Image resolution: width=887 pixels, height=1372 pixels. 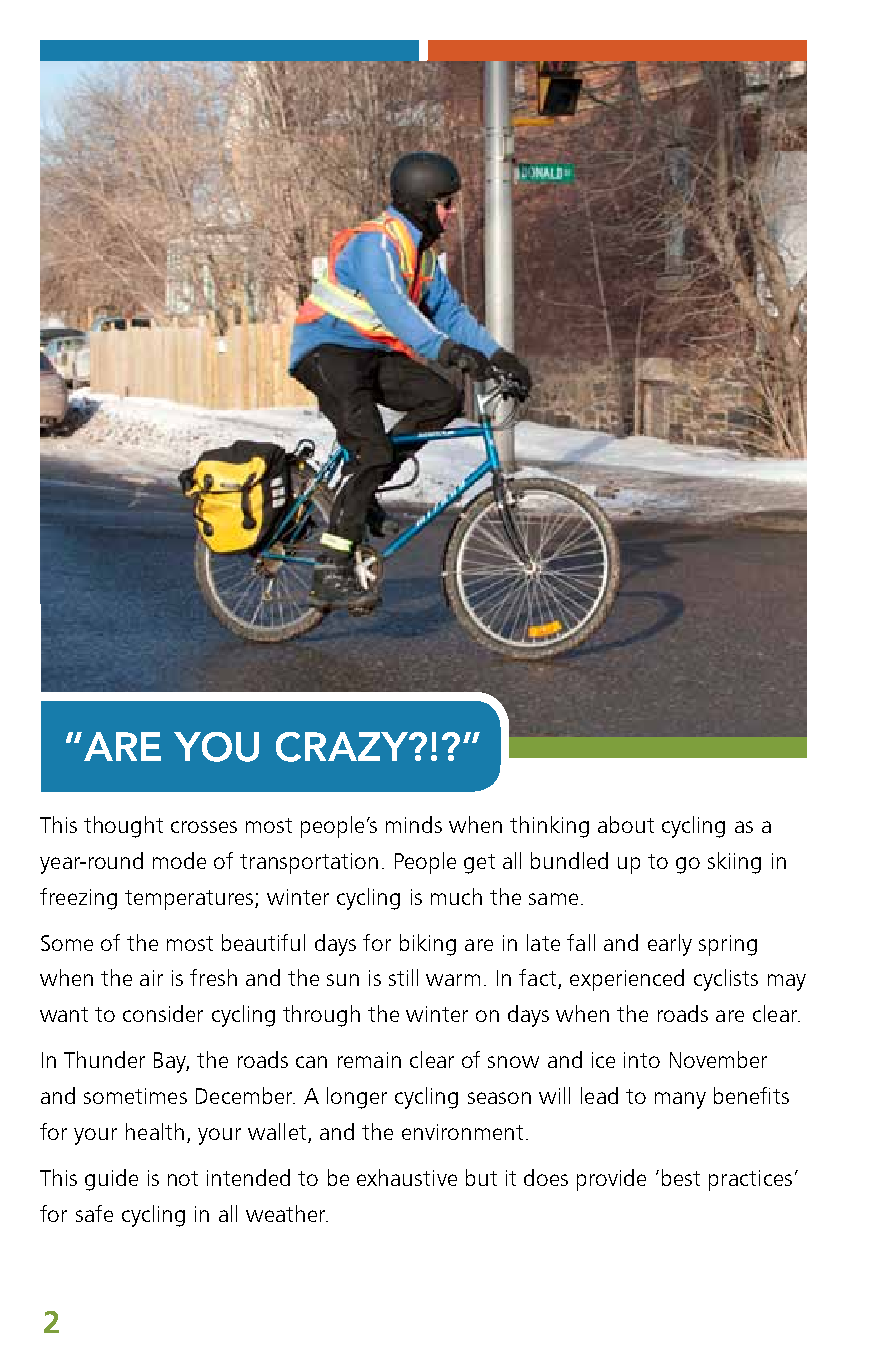 I want to click on skiing, so click(x=734, y=863).
